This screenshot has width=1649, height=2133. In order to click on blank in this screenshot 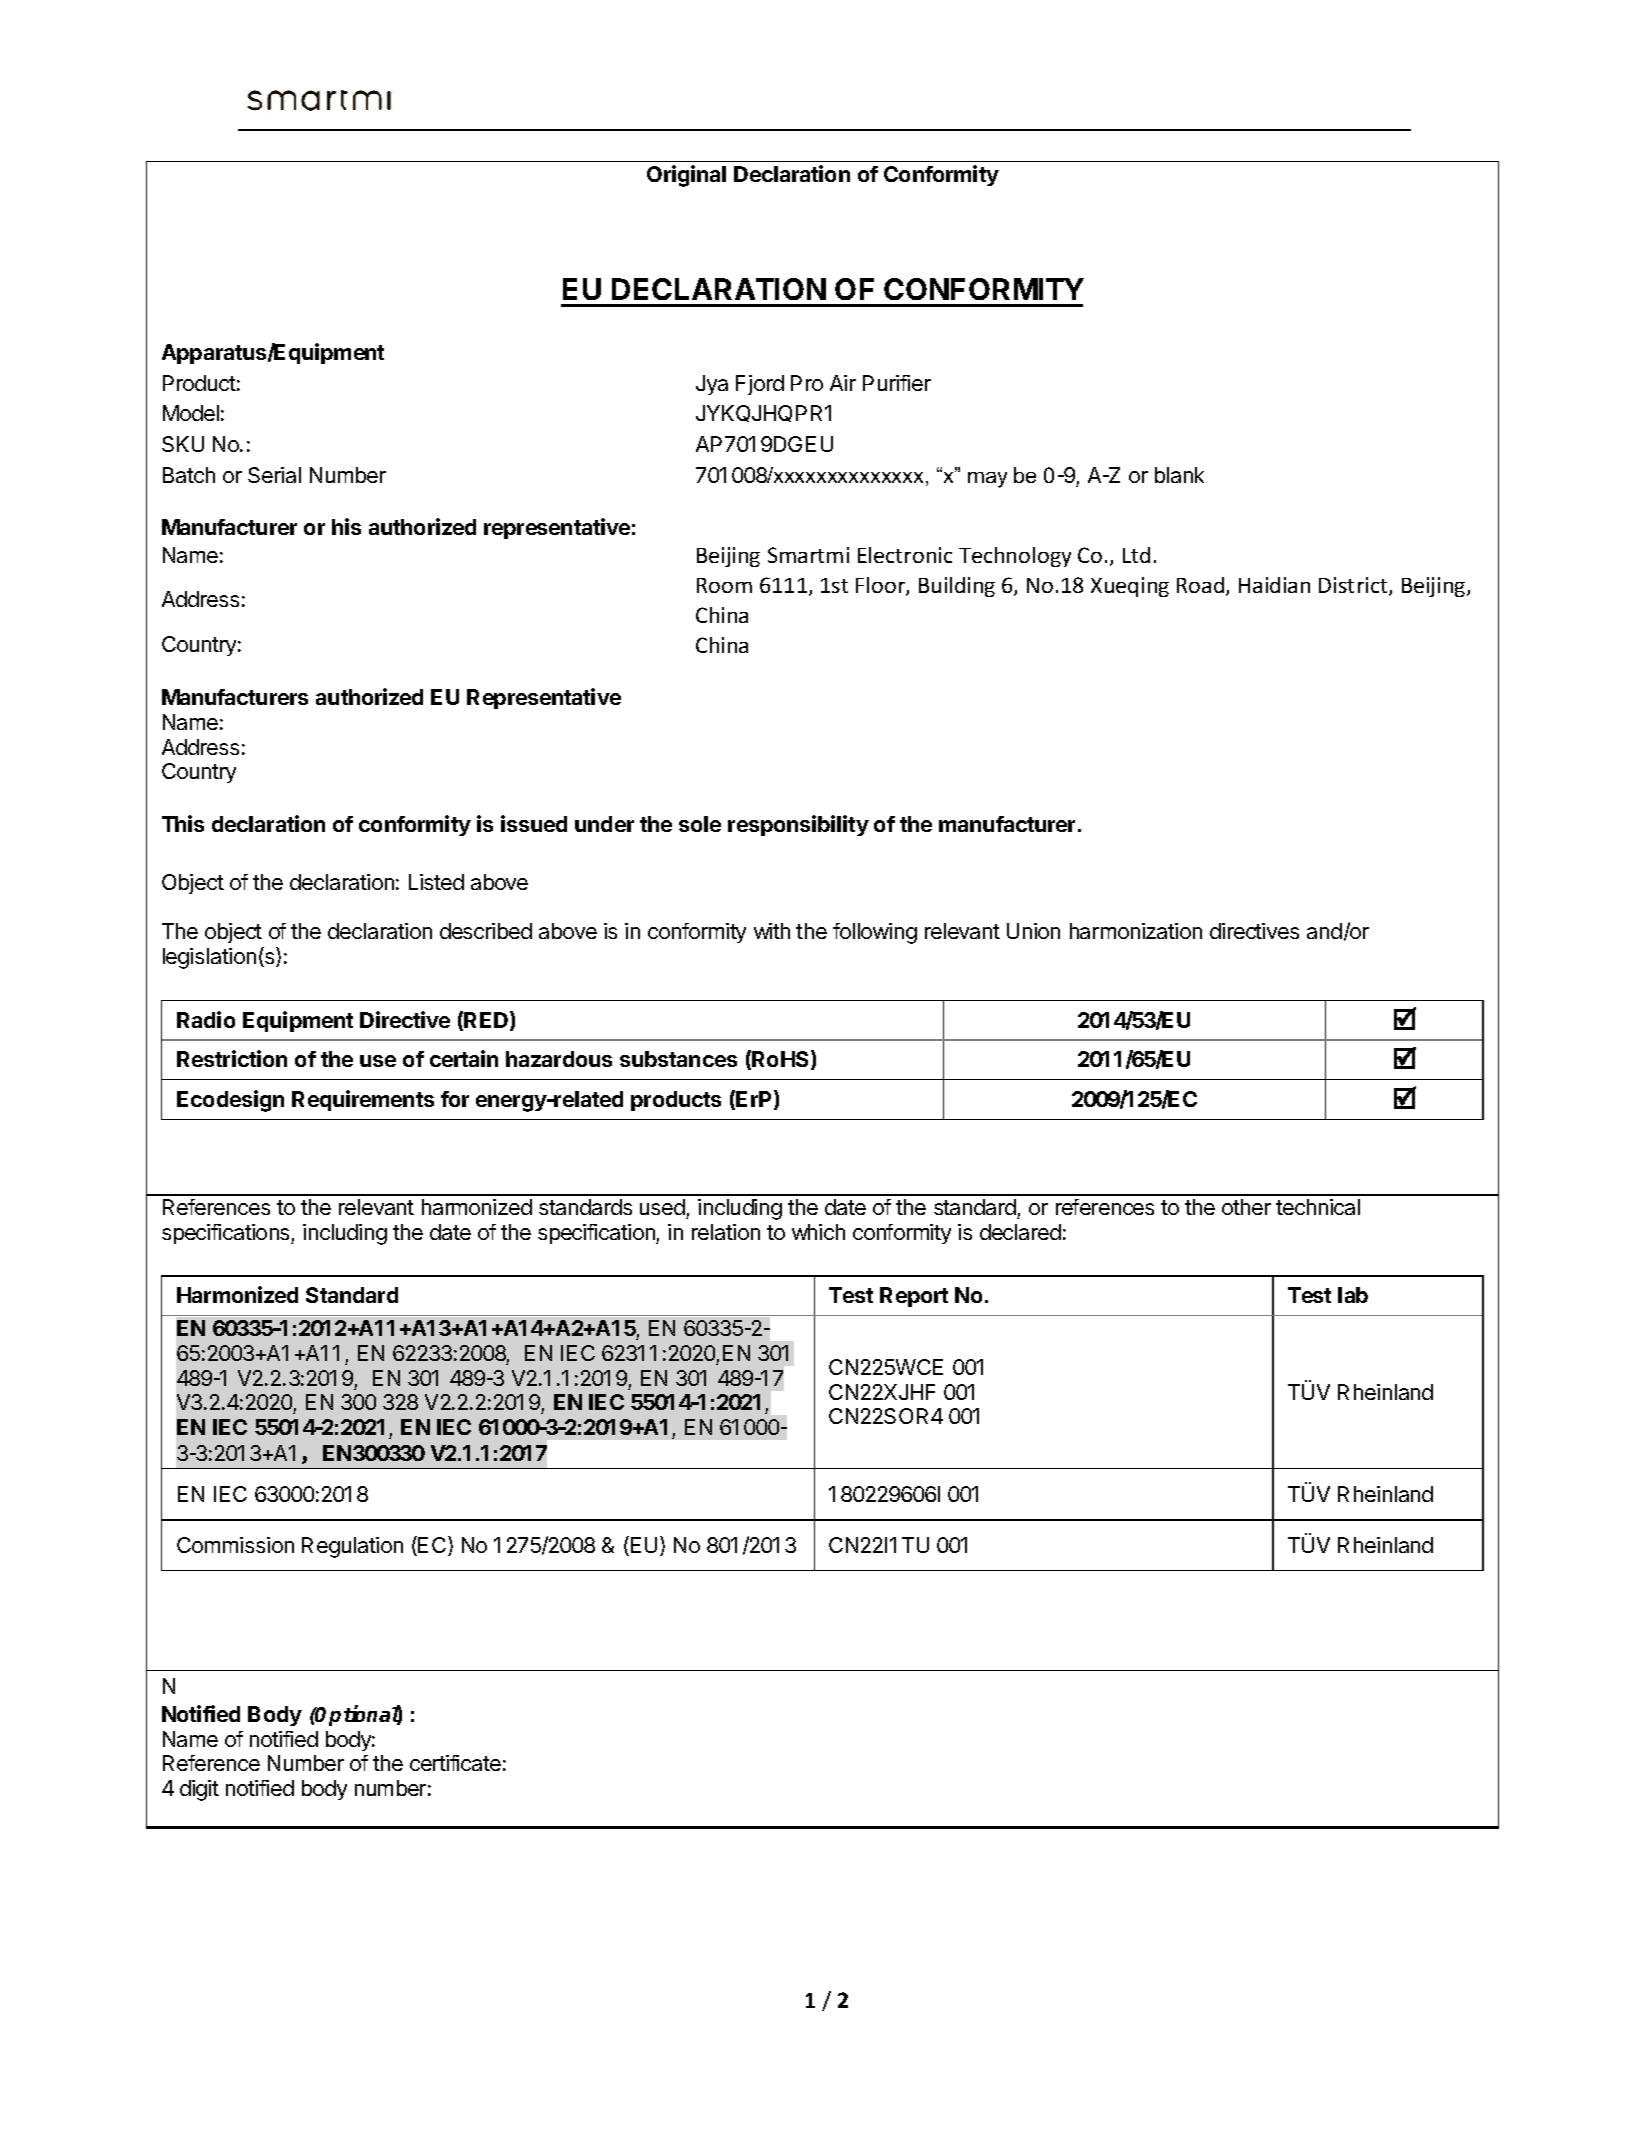, I will do `click(1179, 475)`.
